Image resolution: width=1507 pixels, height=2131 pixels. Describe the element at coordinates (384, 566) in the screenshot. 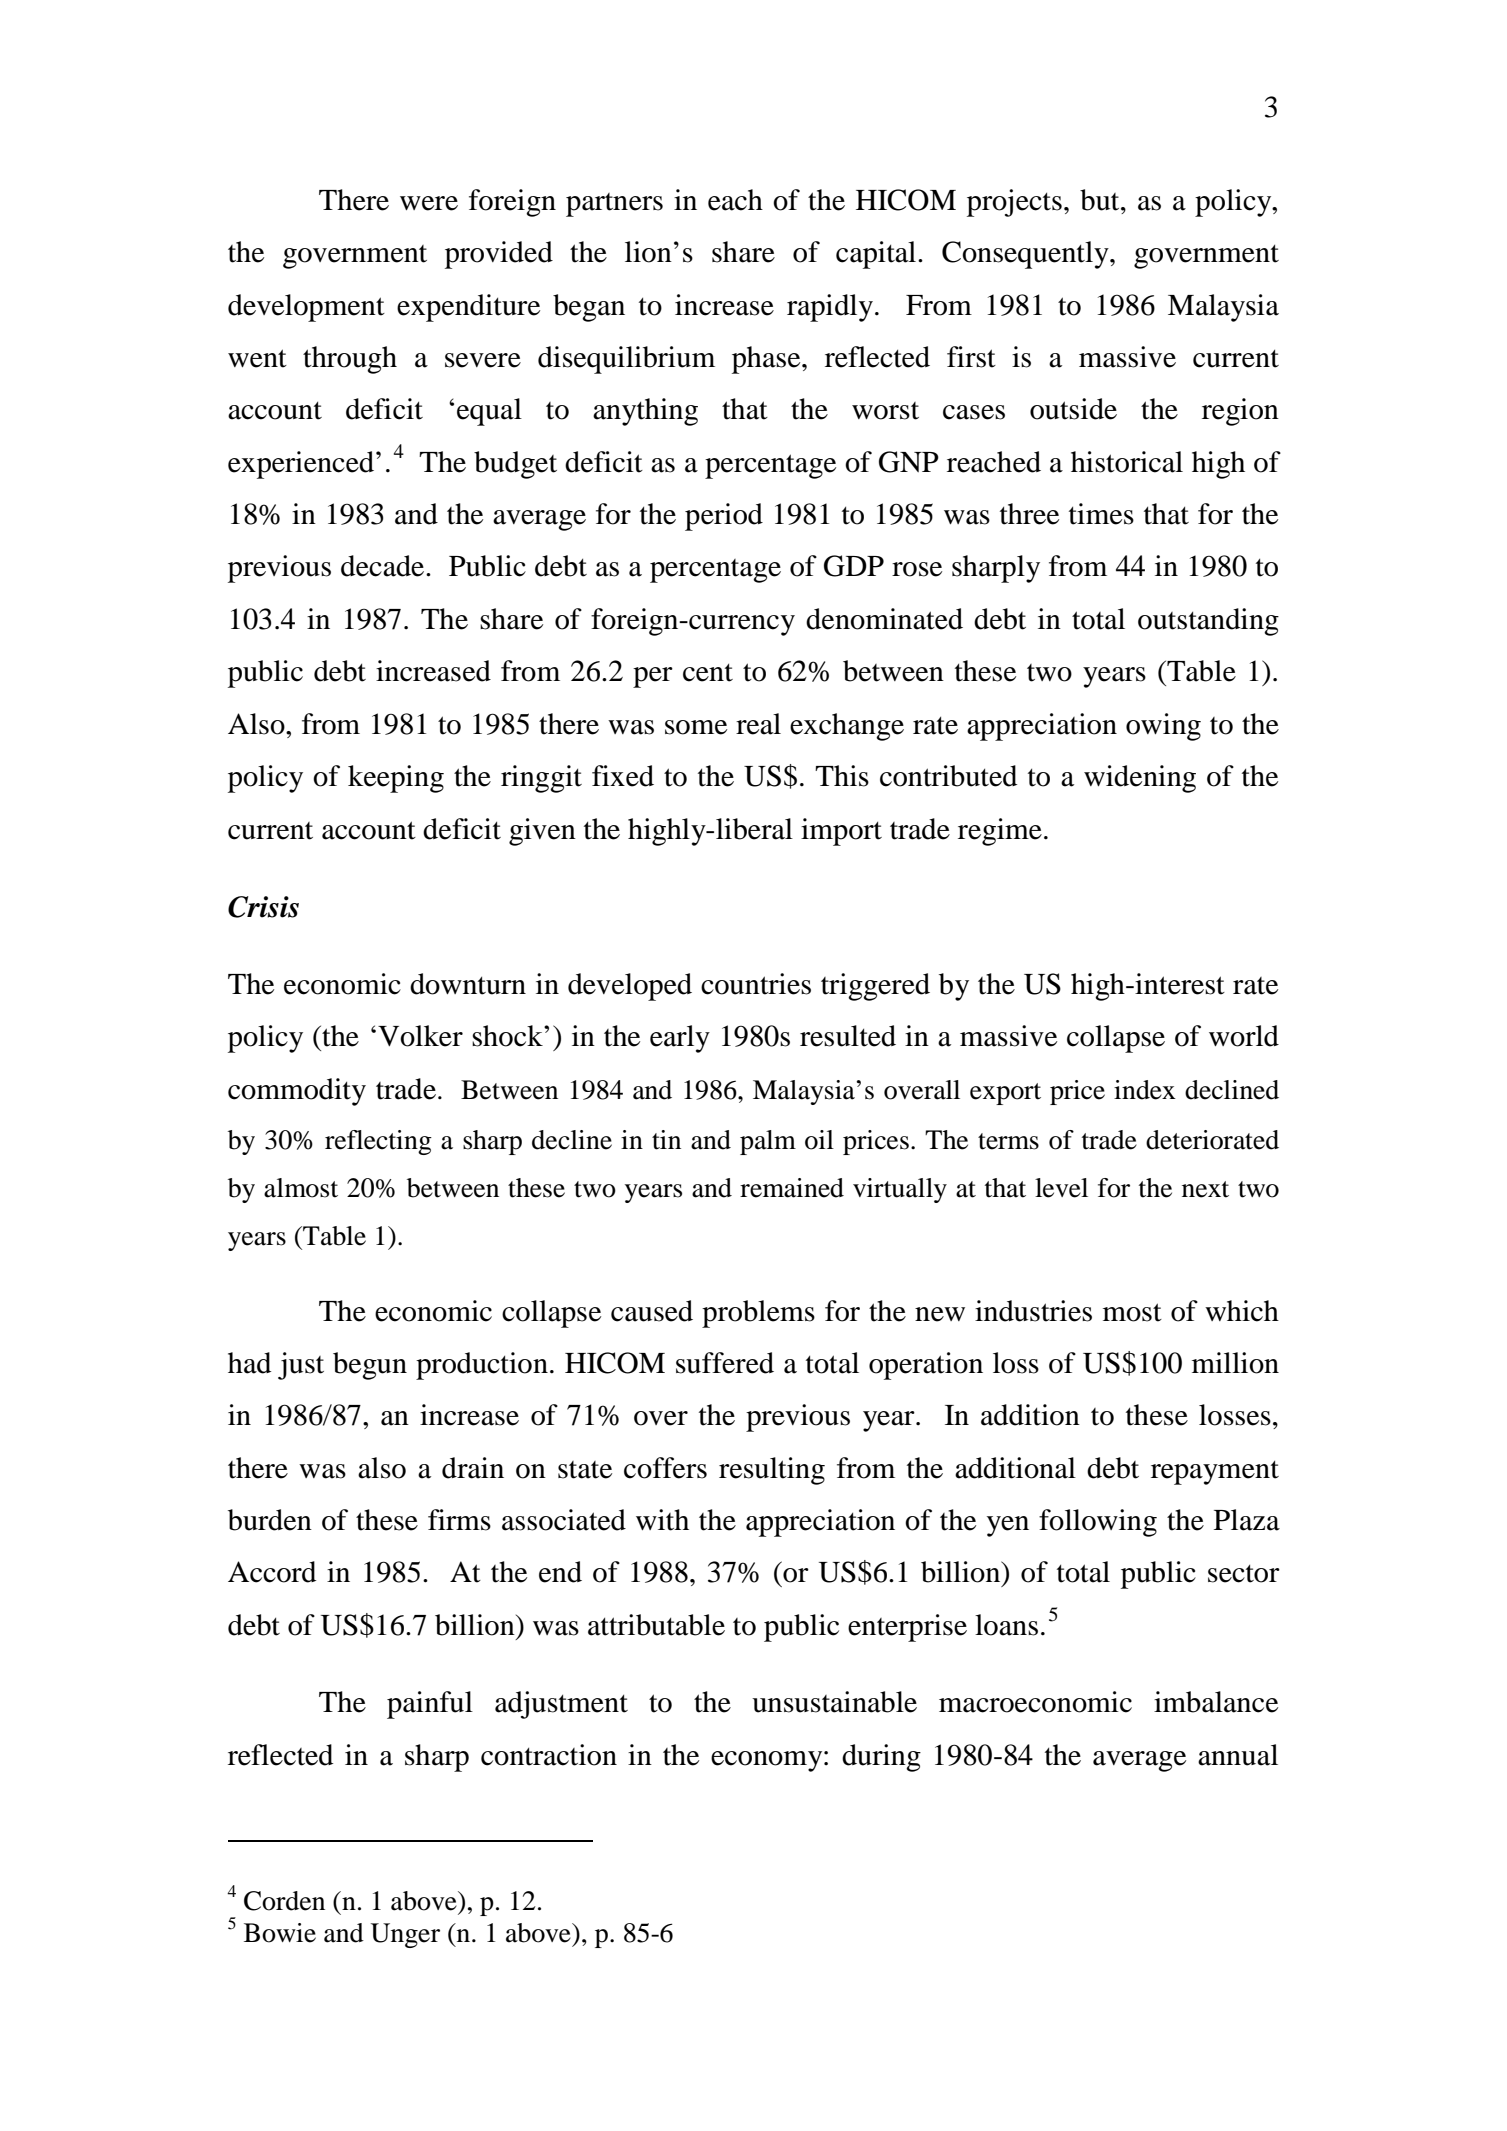

I see `decade` at that location.
